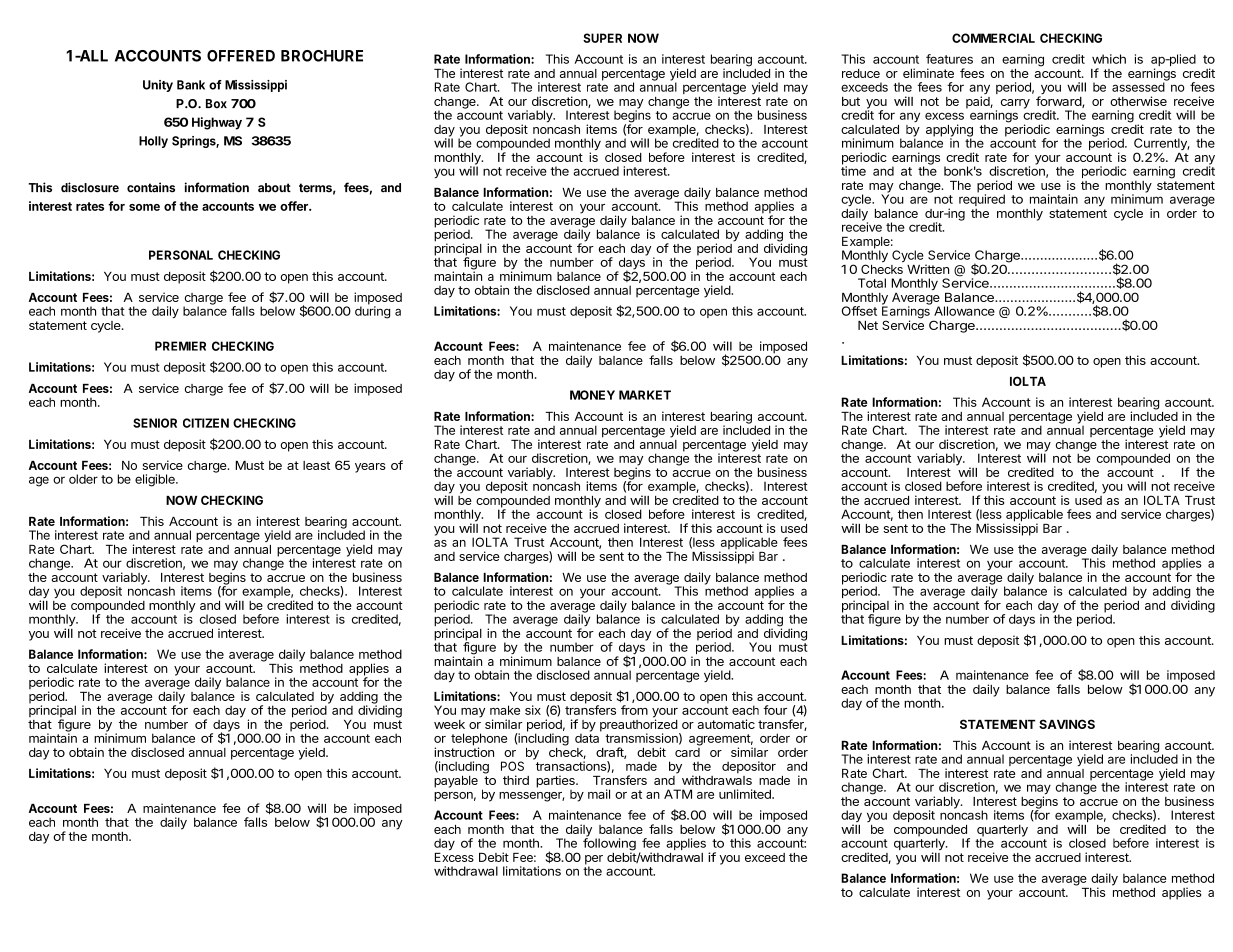 The image size is (1233, 952). What do you see at coordinates (456, 782) in the document?
I see `payable` at bounding box center [456, 782].
